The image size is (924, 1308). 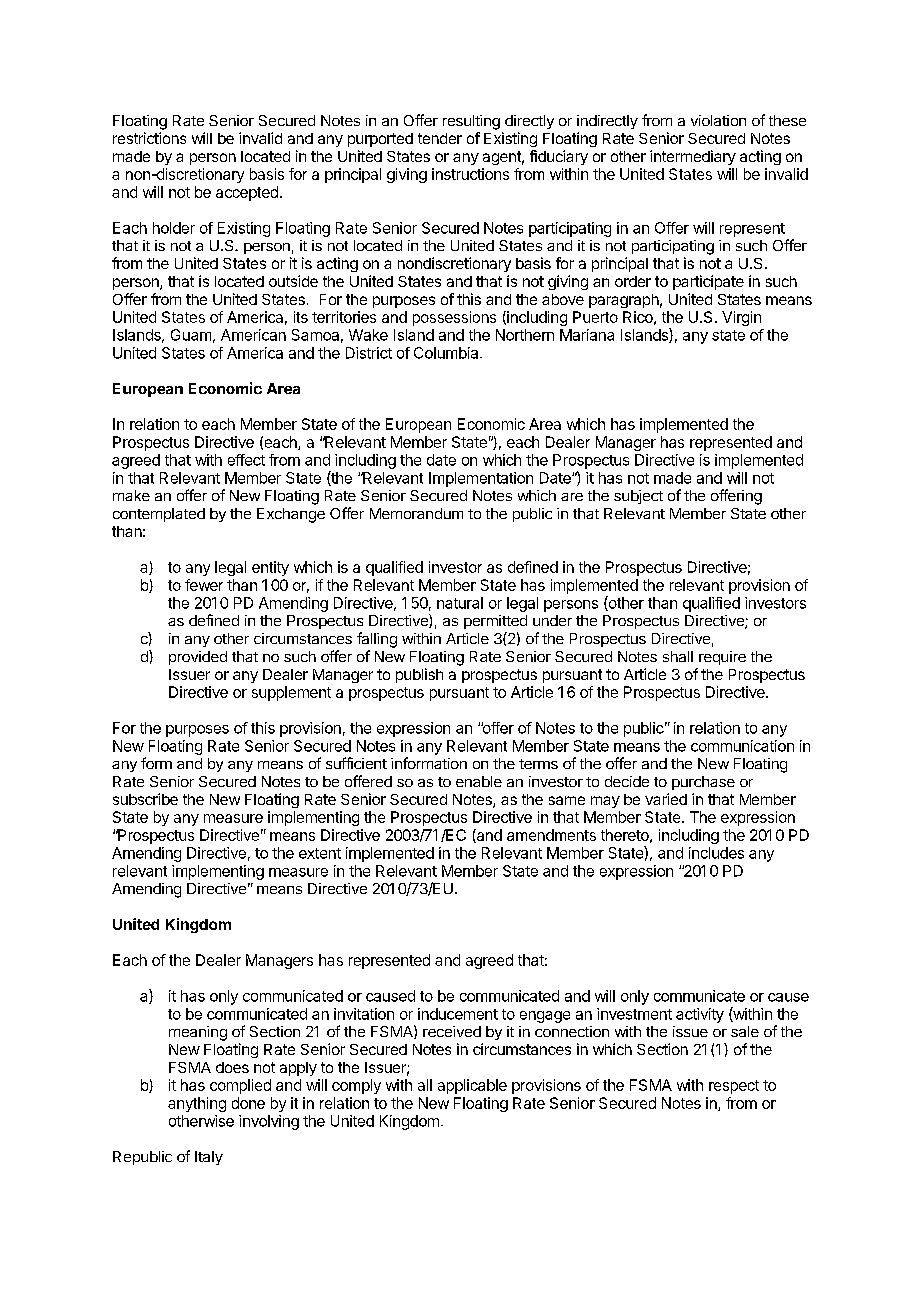 What do you see at coordinates (447, 353) in the screenshot?
I see `Columbia` at bounding box center [447, 353].
